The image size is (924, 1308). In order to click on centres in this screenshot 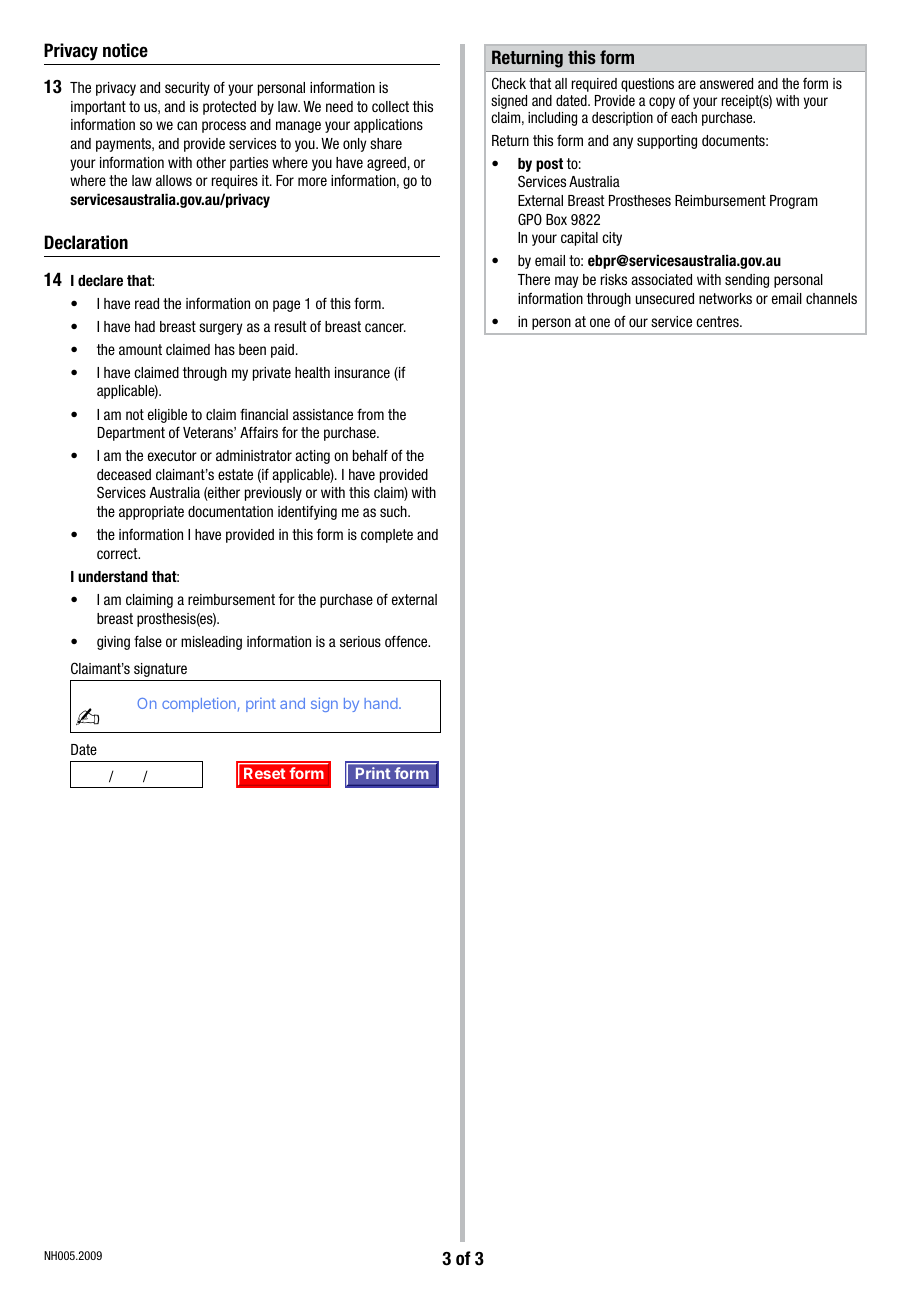, I will do `click(718, 321)`.
